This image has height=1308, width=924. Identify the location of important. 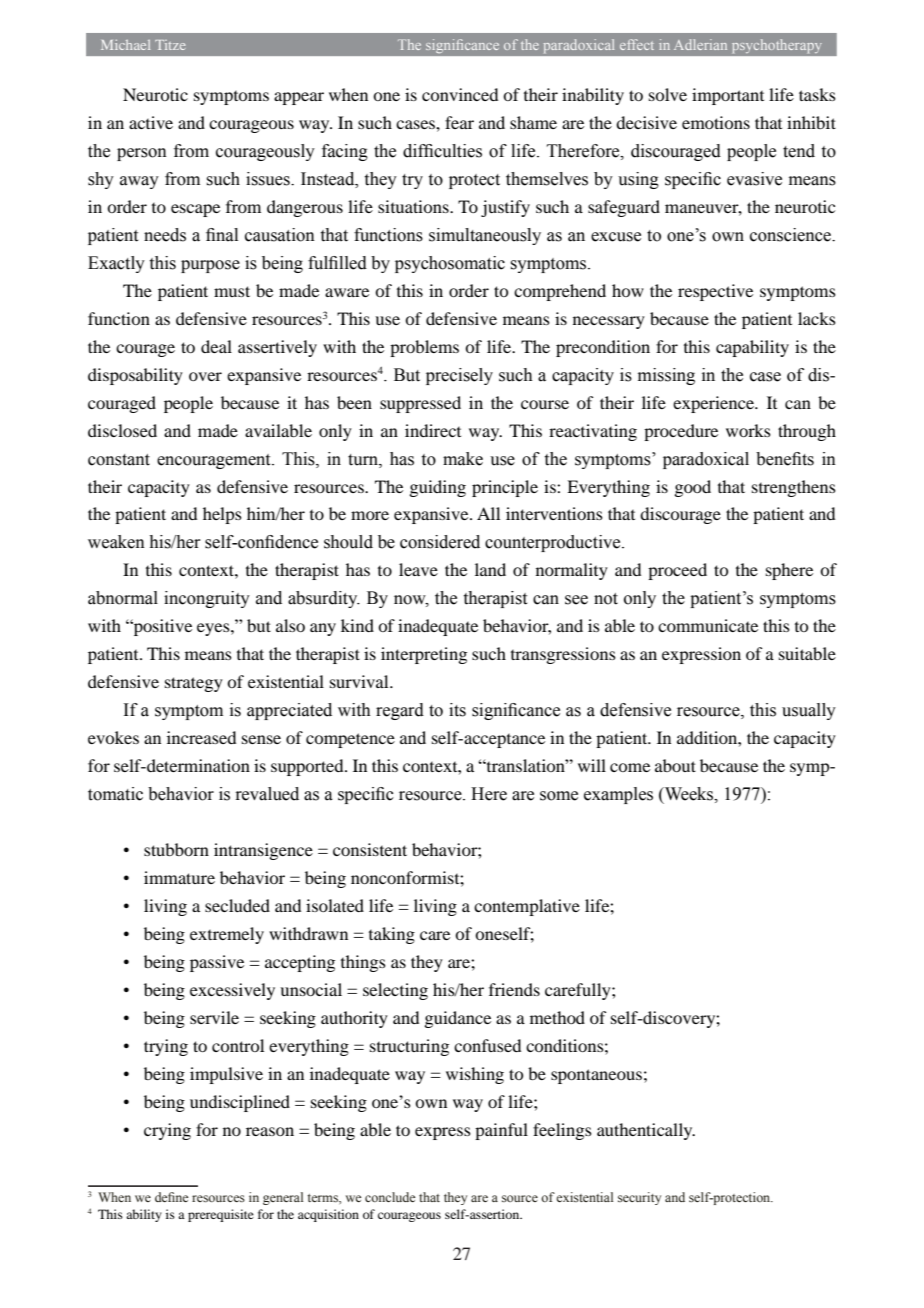
(728, 96).
